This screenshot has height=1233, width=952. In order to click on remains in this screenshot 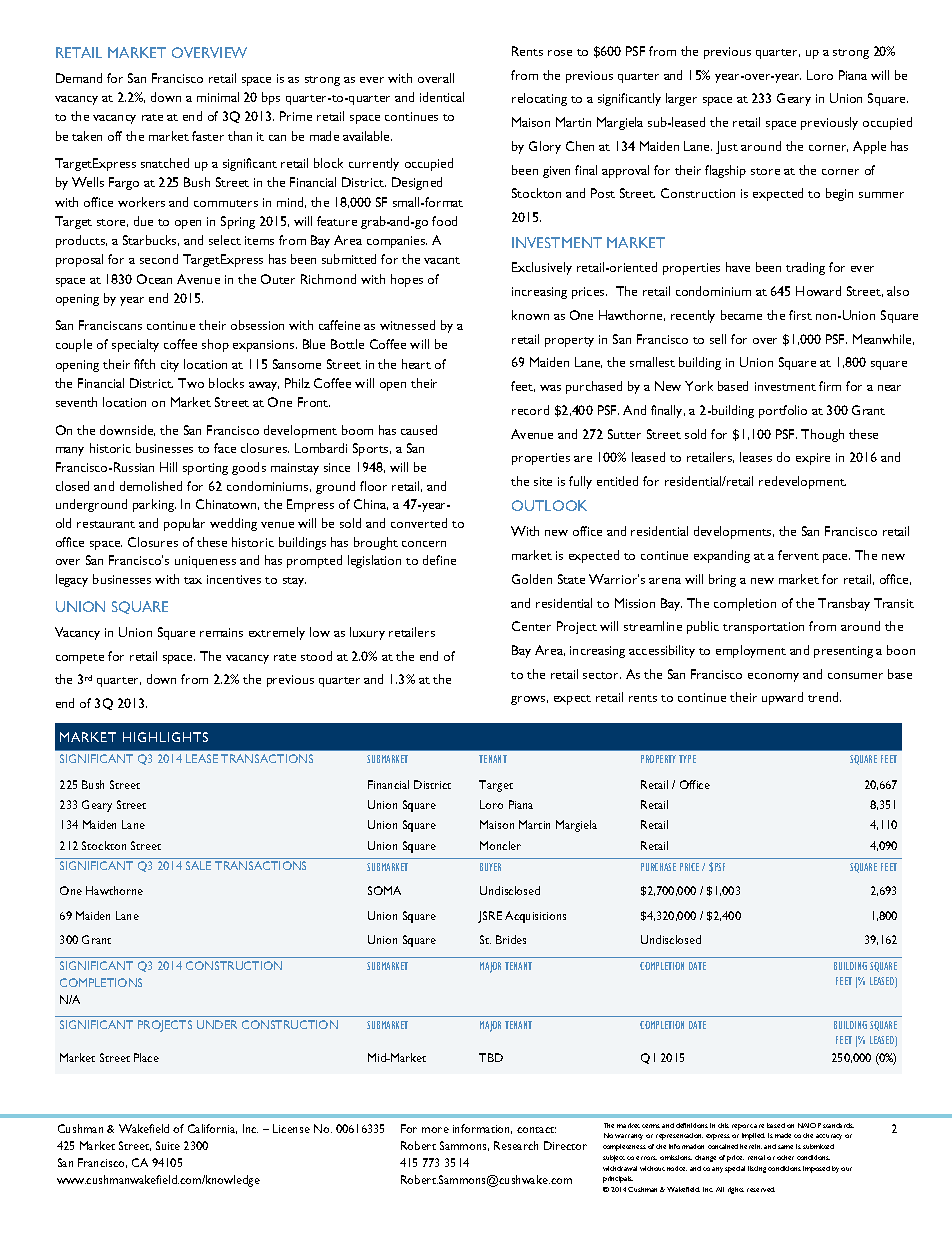, I will do `click(221, 632)`.
